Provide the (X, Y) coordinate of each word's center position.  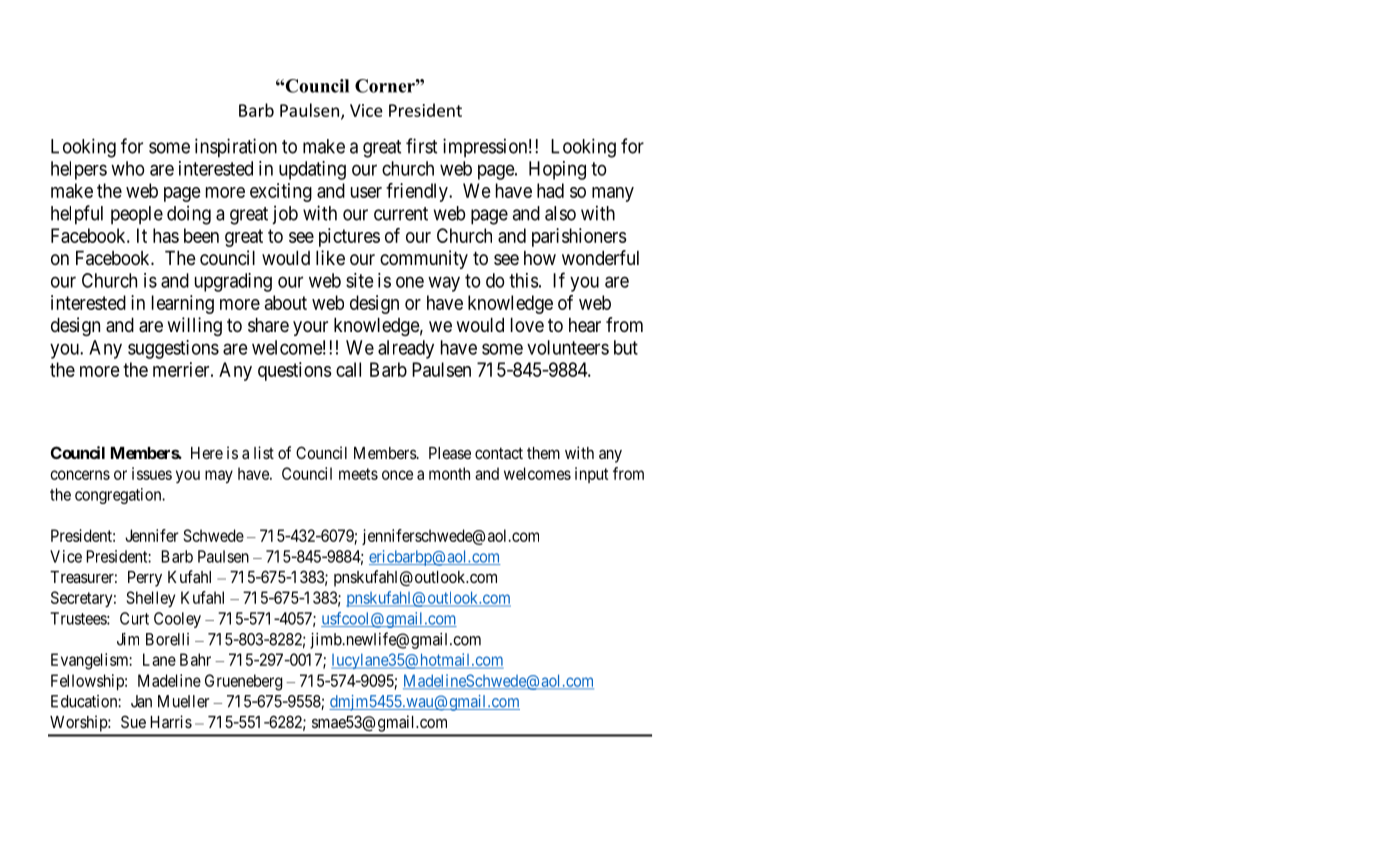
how (540, 258)
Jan (141, 701)
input (591, 475)
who (128, 168)
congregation (119, 496)
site (359, 280)
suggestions (173, 349)
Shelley (151, 599)
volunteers (568, 347)
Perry (145, 579)
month (449, 473)
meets (358, 474)
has (166, 235)
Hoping (557, 170)
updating (312, 170)
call (348, 369)
